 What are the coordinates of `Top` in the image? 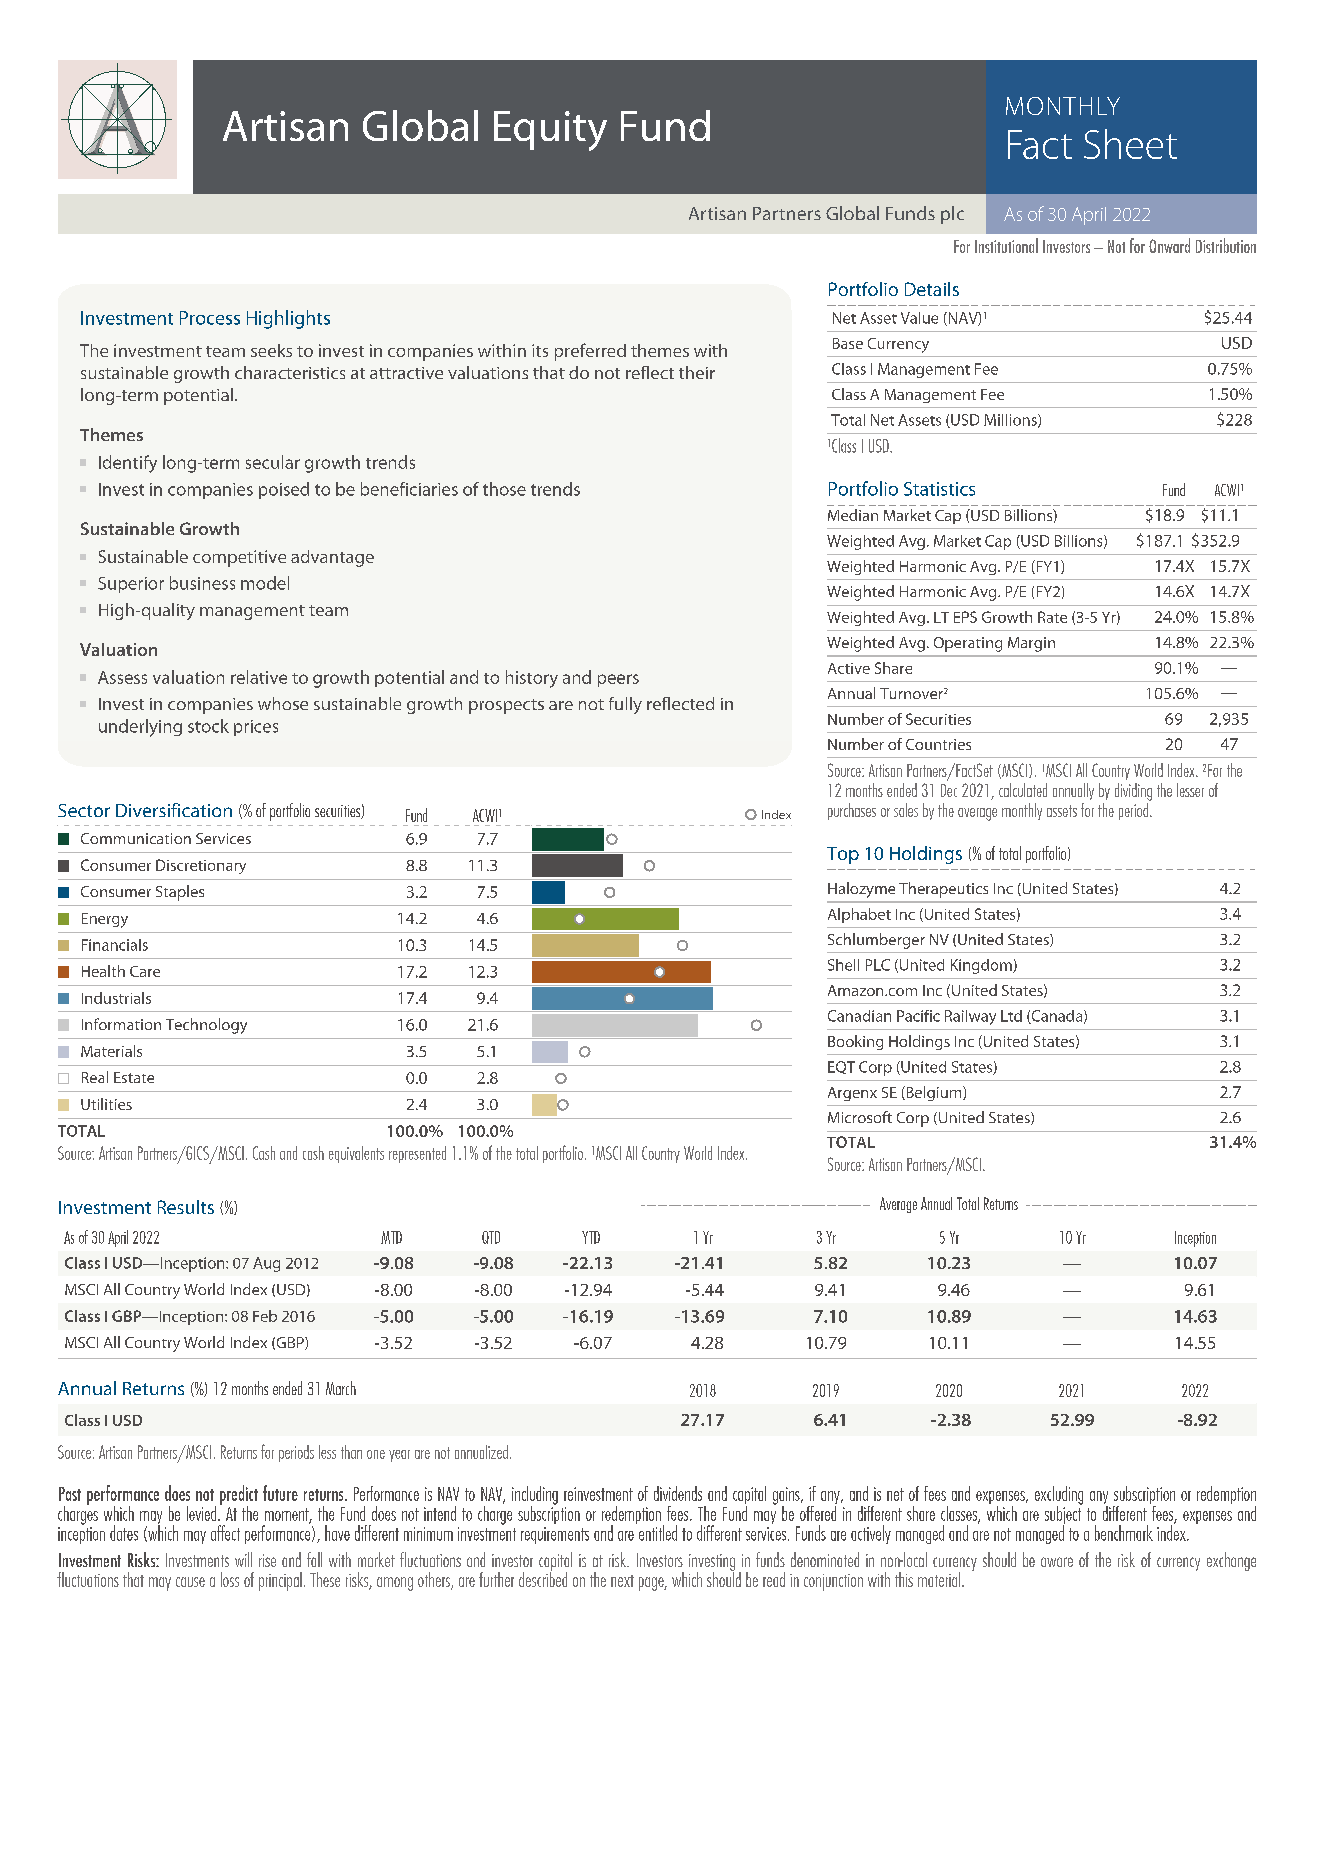 It's located at (843, 855).
